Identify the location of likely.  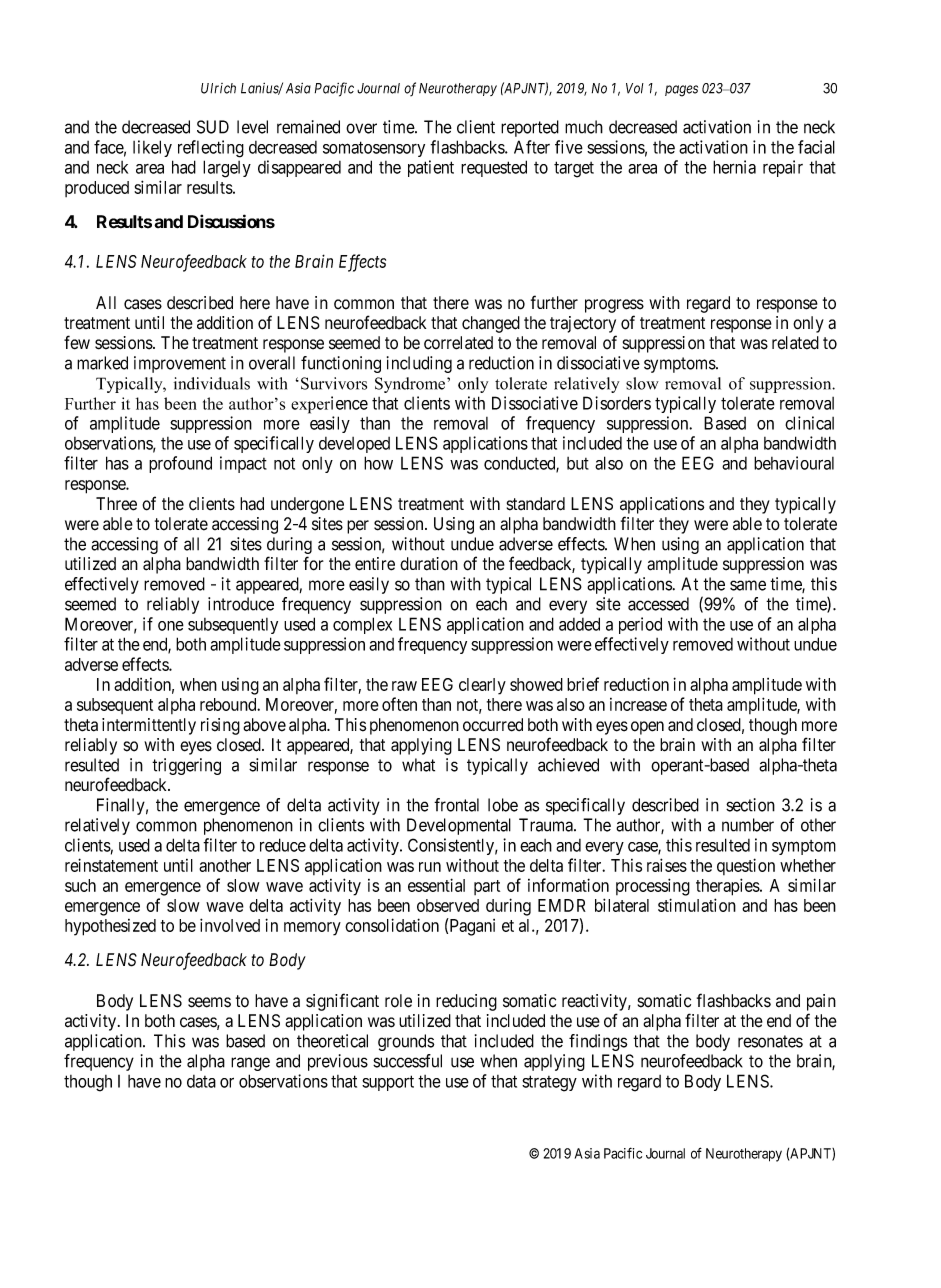
(152, 148).
